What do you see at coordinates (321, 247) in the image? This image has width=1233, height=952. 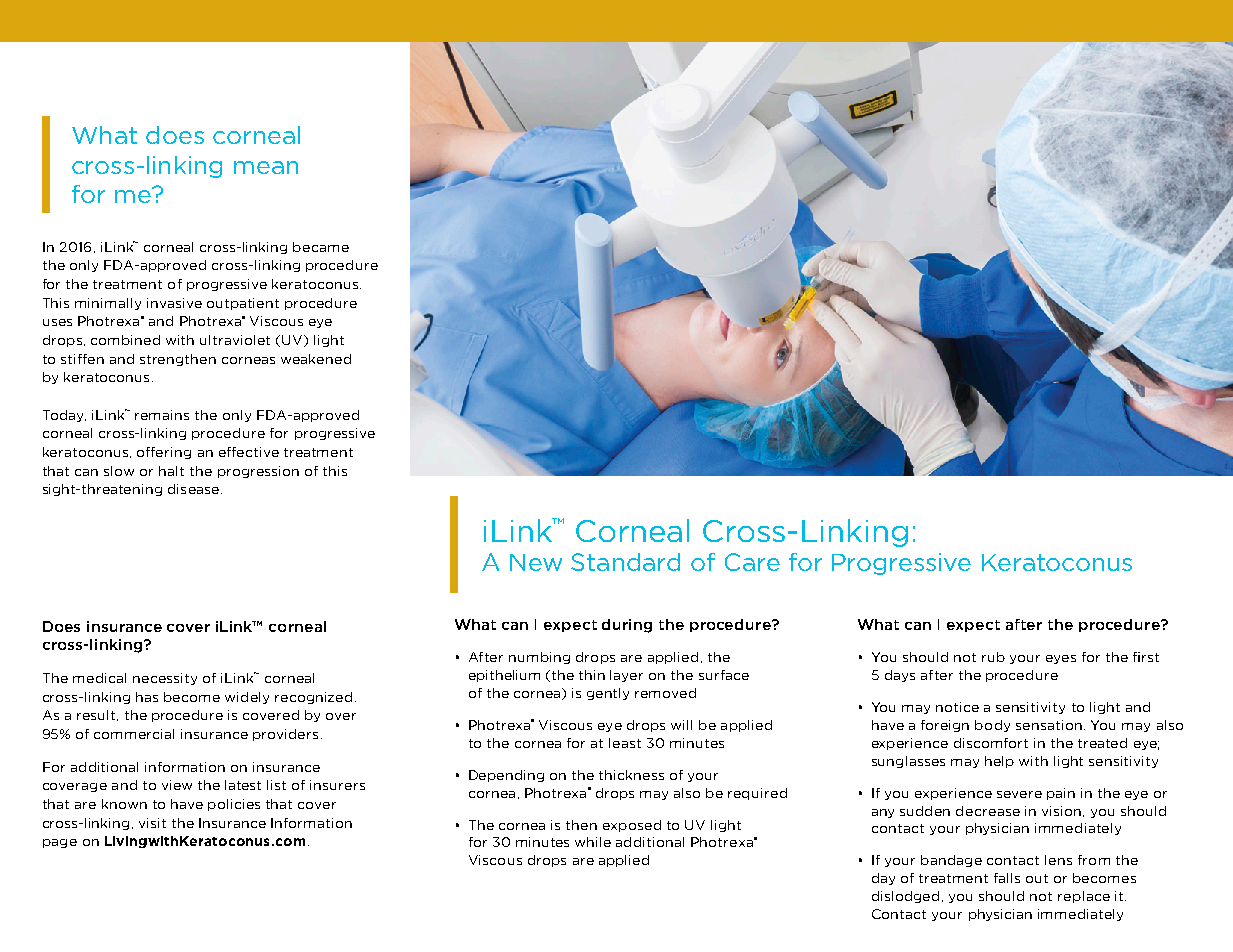 I see `became` at bounding box center [321, 247].
